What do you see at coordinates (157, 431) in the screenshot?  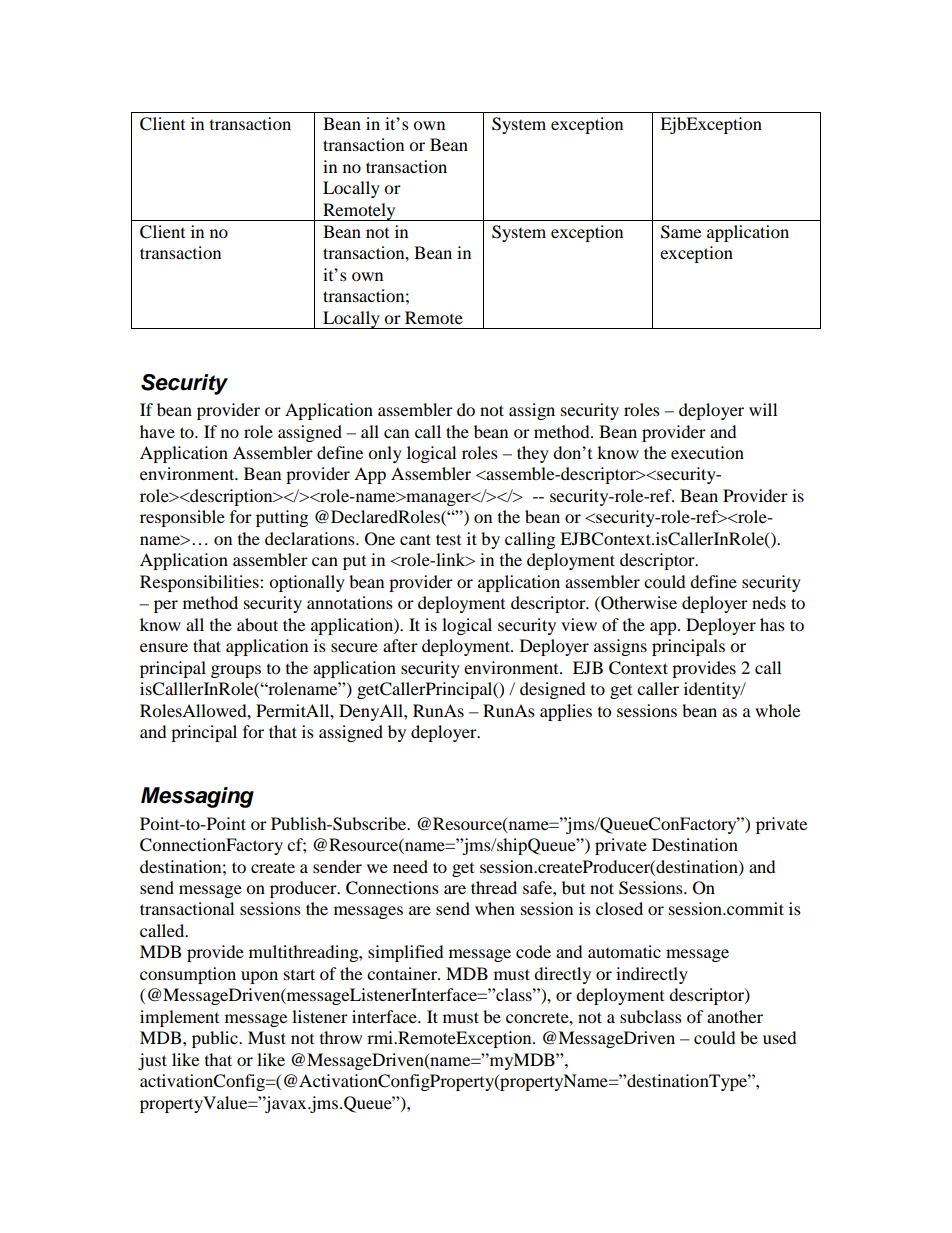 I see `have` at bounding box center [157, 431].
